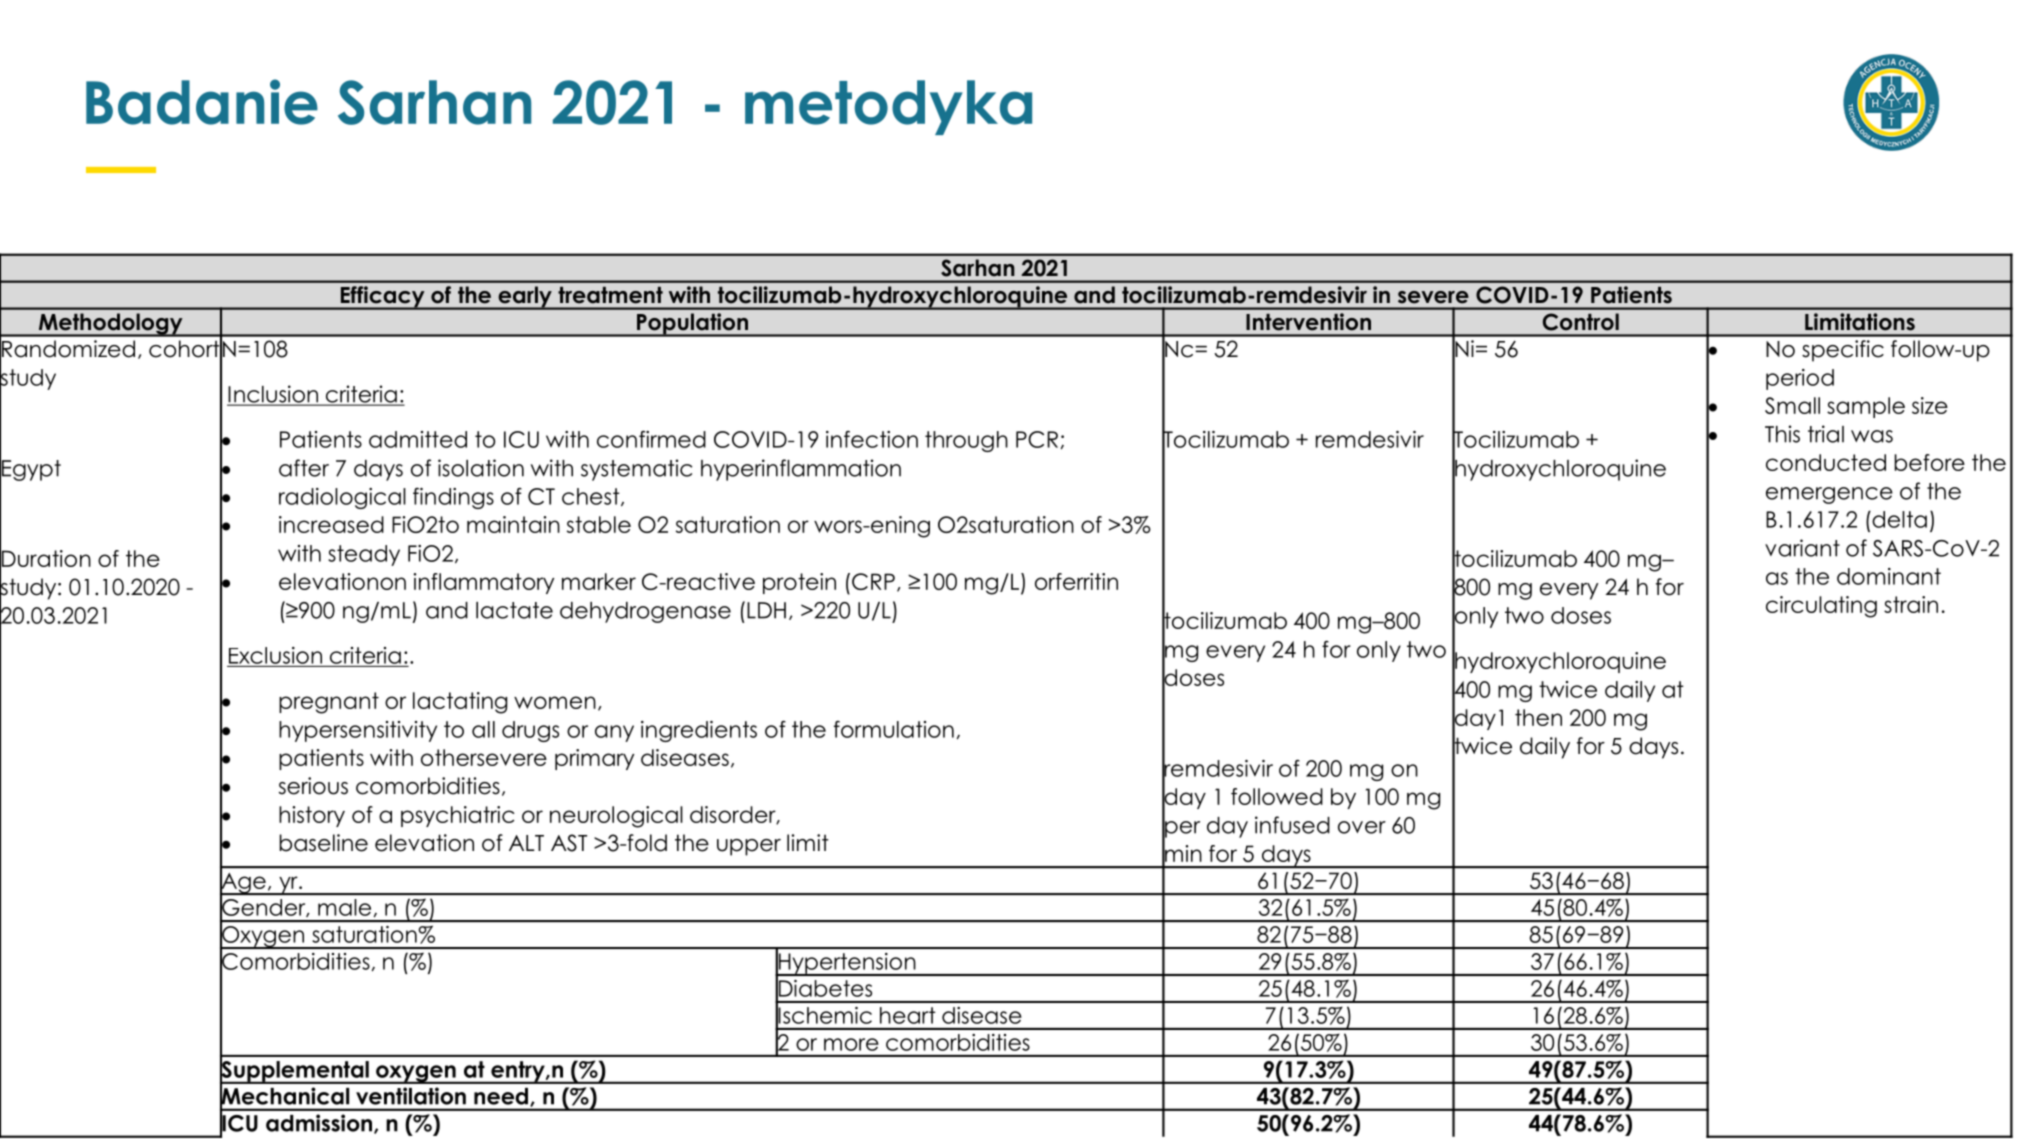 This document has height=1139, width=2025. I want to click on emergence, so click(1829, 495).
